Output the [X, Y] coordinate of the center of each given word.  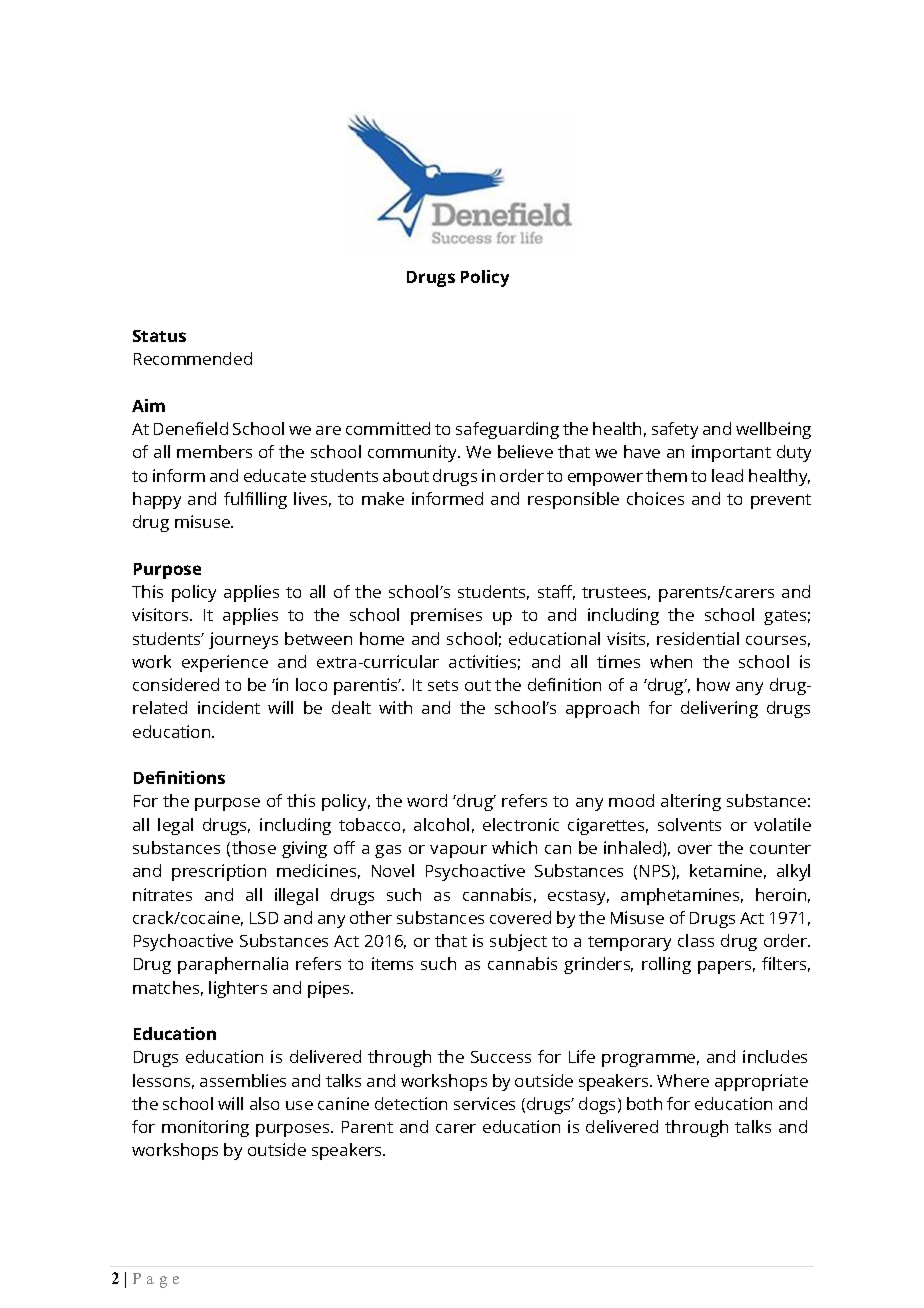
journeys [243, 640]
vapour [458, 851]
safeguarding [507, 430]
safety [675, 430]
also [264, 1103]
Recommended [193, 358]
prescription [219, 872]
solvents [689, 824]
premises [446, 616]
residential [698, 638]
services [484, 1103]
